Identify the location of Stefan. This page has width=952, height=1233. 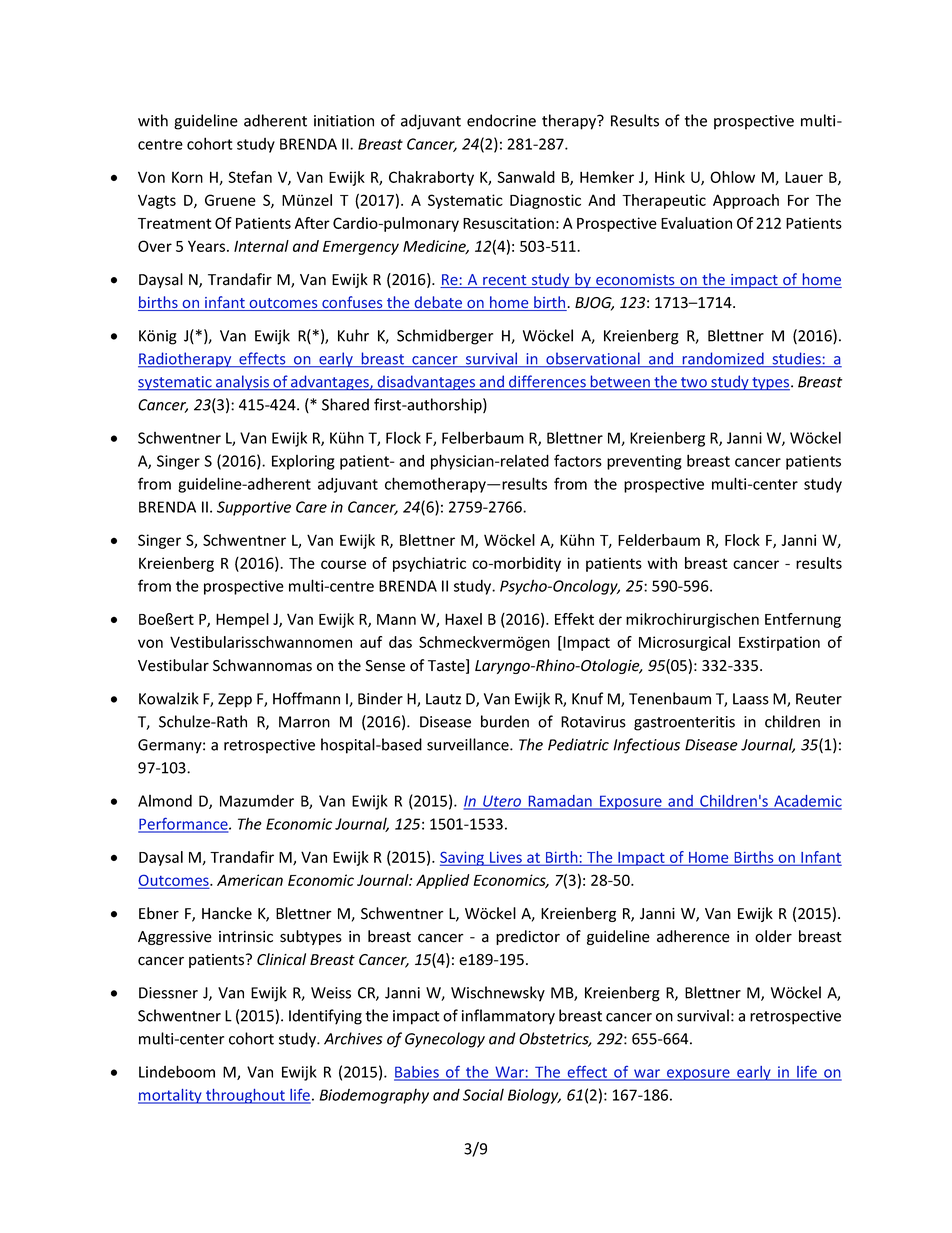
(250, 177).
